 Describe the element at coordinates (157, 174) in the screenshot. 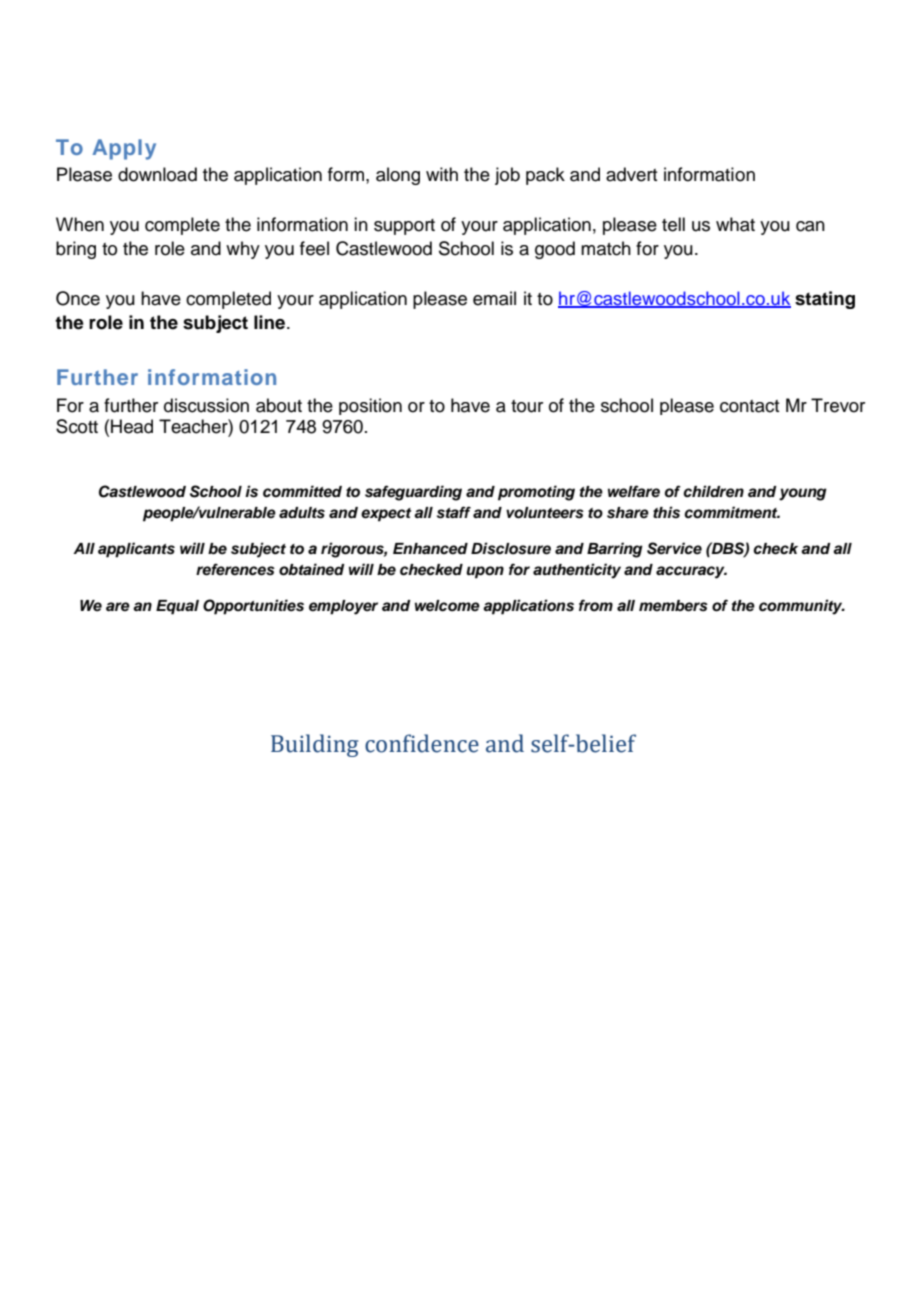

I see `download` at that location.
